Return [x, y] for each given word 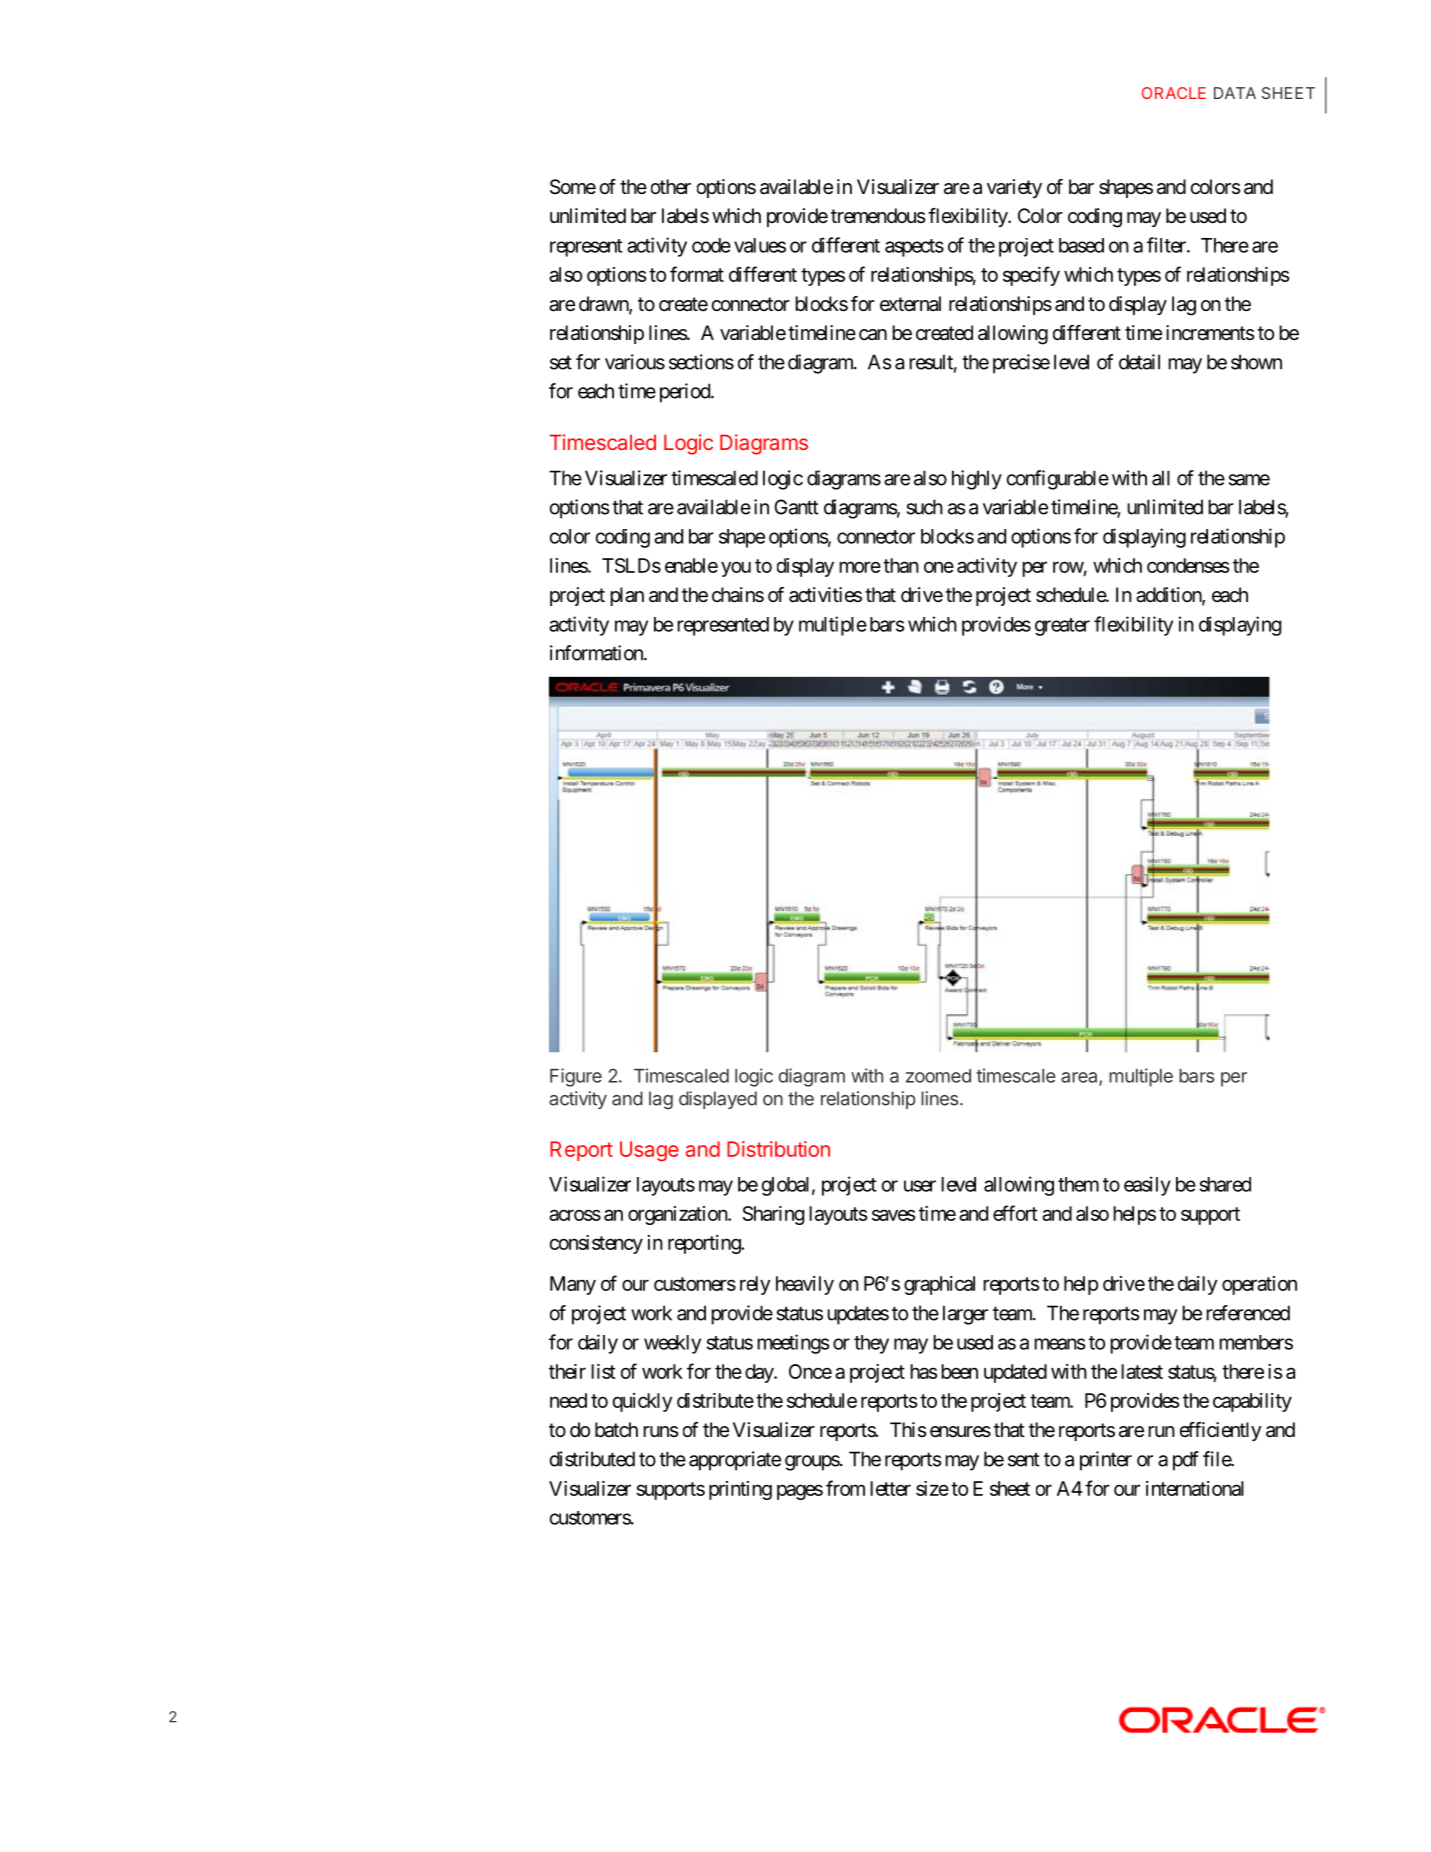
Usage [649, 1151]
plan [627, 596]
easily [1147, 1186]
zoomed [938, 1076]
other [671, 186]
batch [616, 1430]
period [686, 393]
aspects [914, 248]
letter [890, 1488]
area [1080, 1078]
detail [1139, 362]
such [925, 507]
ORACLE [1174, 93]
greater [1062, 627]
